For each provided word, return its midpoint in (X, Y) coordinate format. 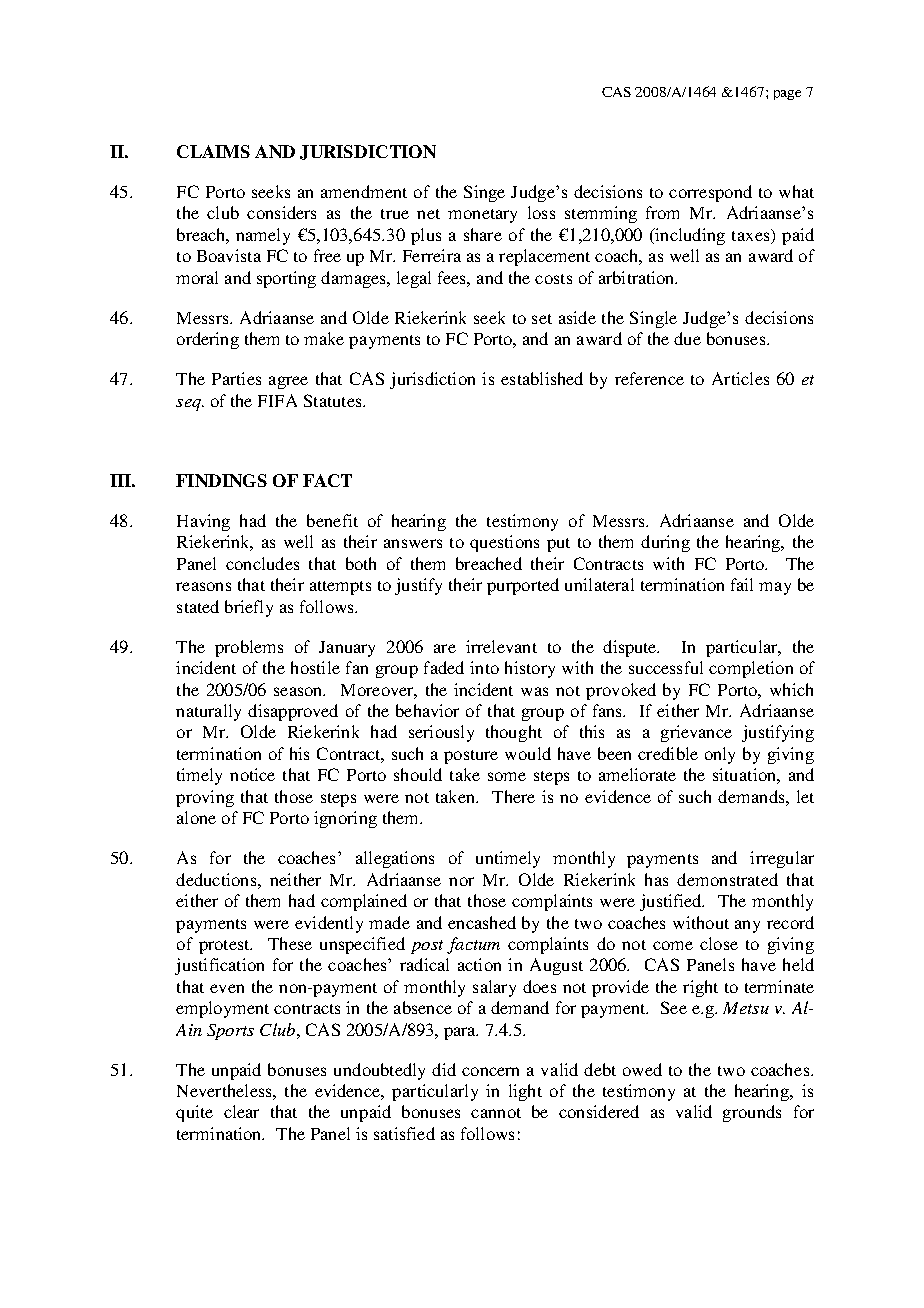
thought (514, 733)
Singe (484, 193)
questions (504, 543)
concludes (262, 563)
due (687, 338)
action (479, 964)
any (747, 926)
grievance (696, 733)
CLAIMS (213, 151)
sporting (286, 279)
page (787, 95)
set (542, 319)
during (665, 543)
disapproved (293, 712)
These (290, 943)
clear (241, 1111)
